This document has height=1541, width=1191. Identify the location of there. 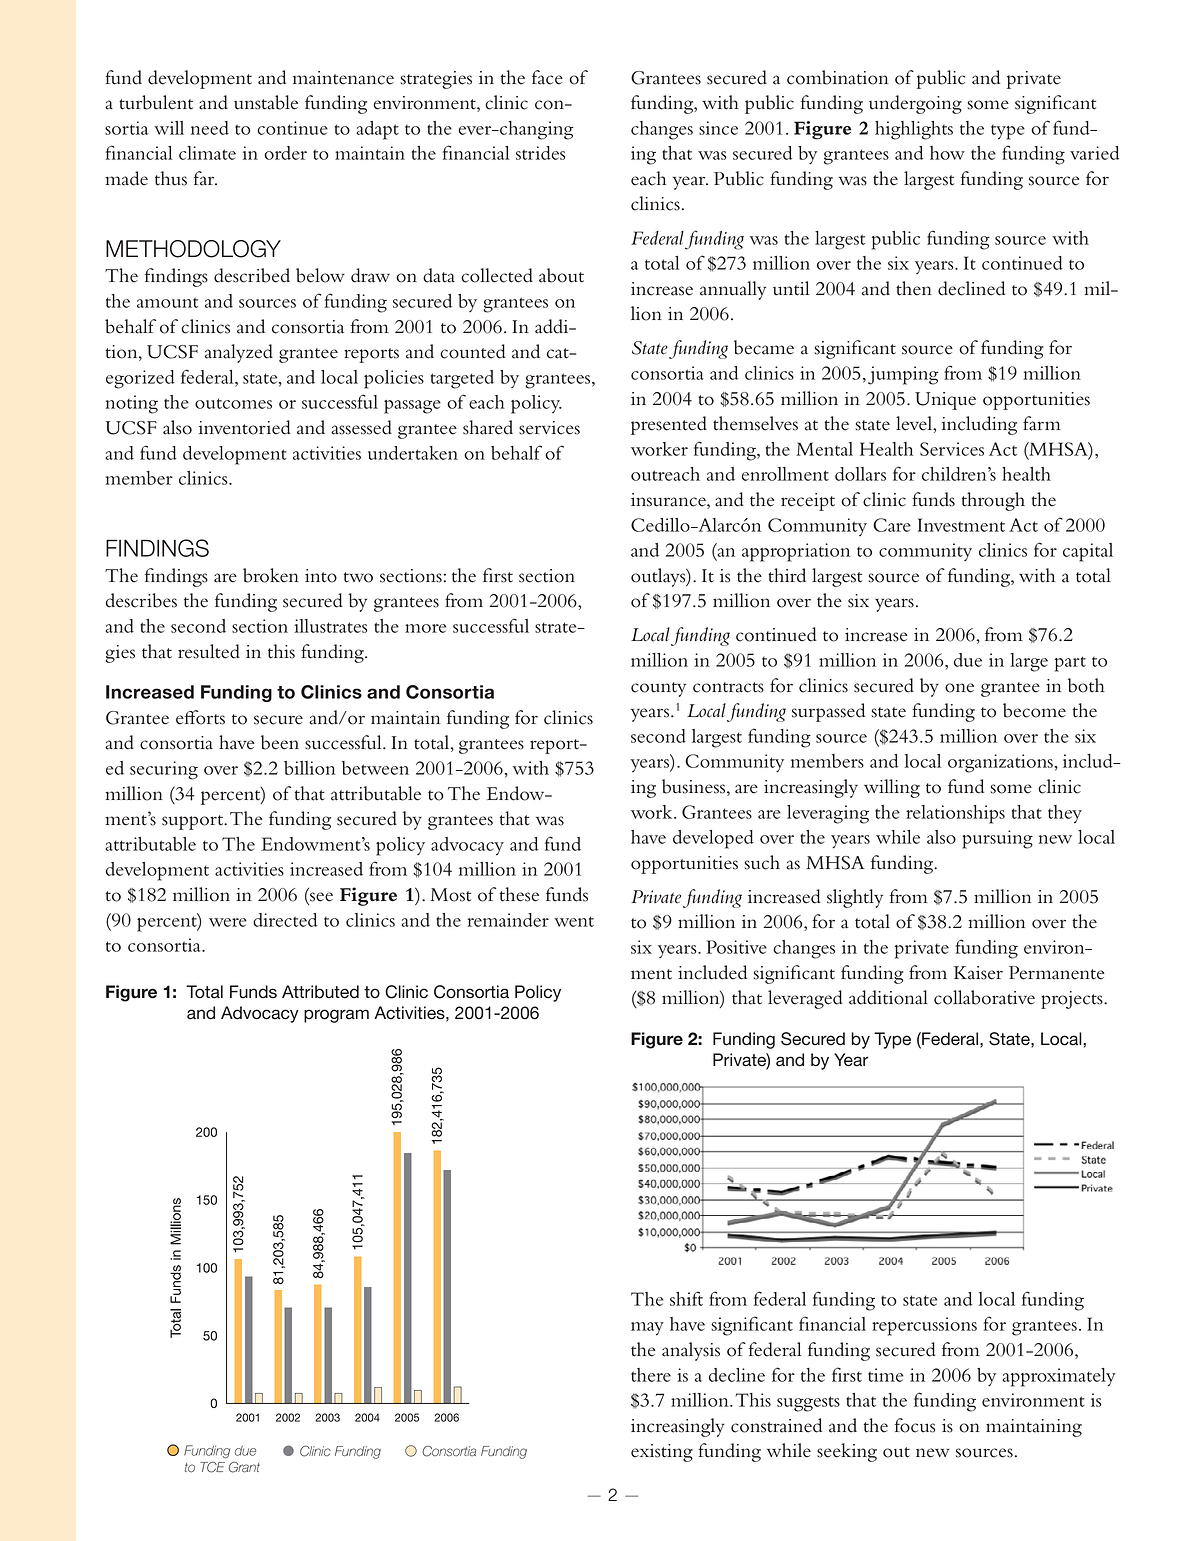
(651, 1375).
